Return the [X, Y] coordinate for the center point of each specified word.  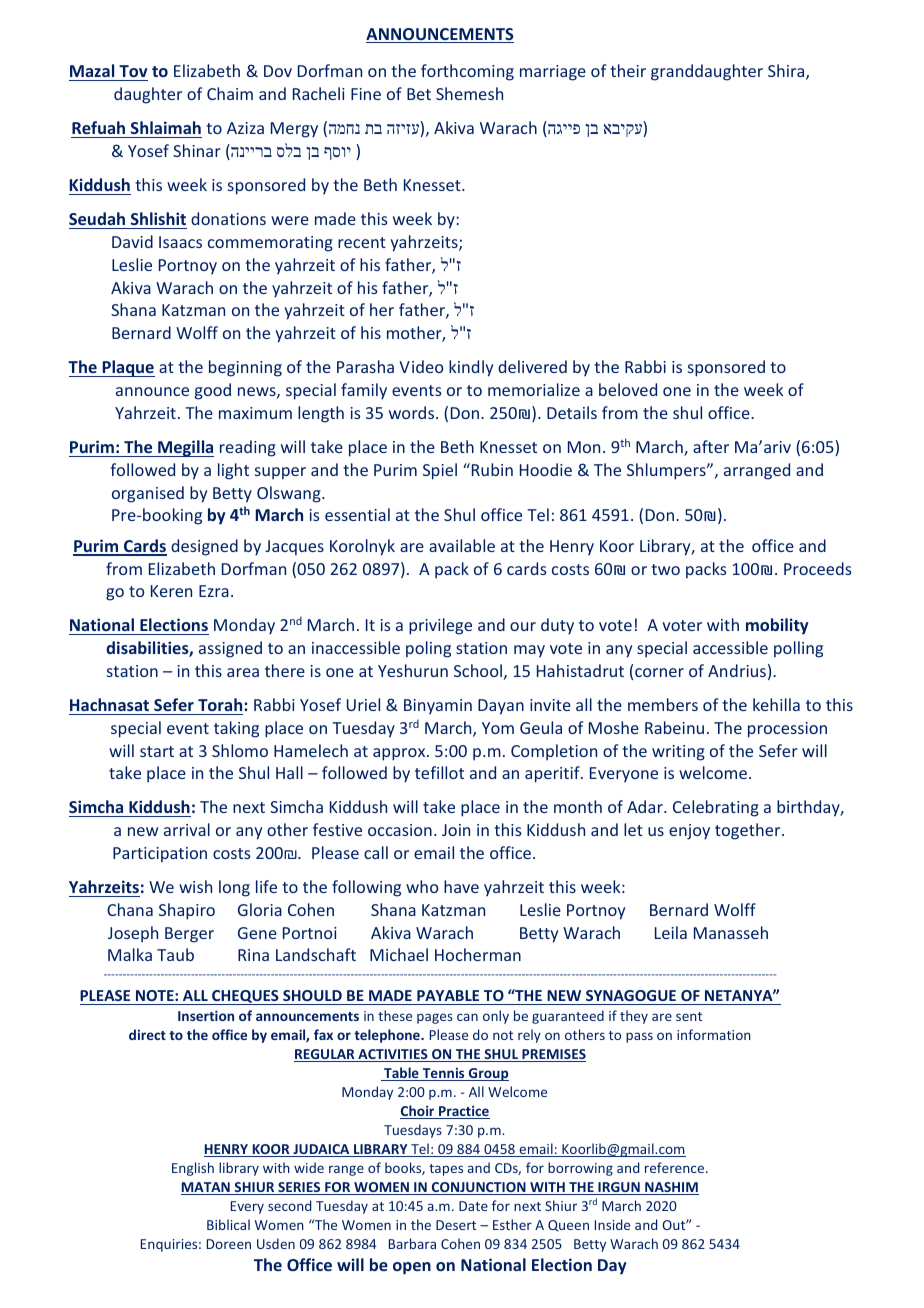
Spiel [440, 471]
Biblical [228, 1224]
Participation [160, 855]
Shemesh [469, 93]
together [749, 831]
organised [148, 494]
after [711, 446]
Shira [787, 72]
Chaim [230, 93]
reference [676, 1167]
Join [456, 830]
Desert [456, 1225]
